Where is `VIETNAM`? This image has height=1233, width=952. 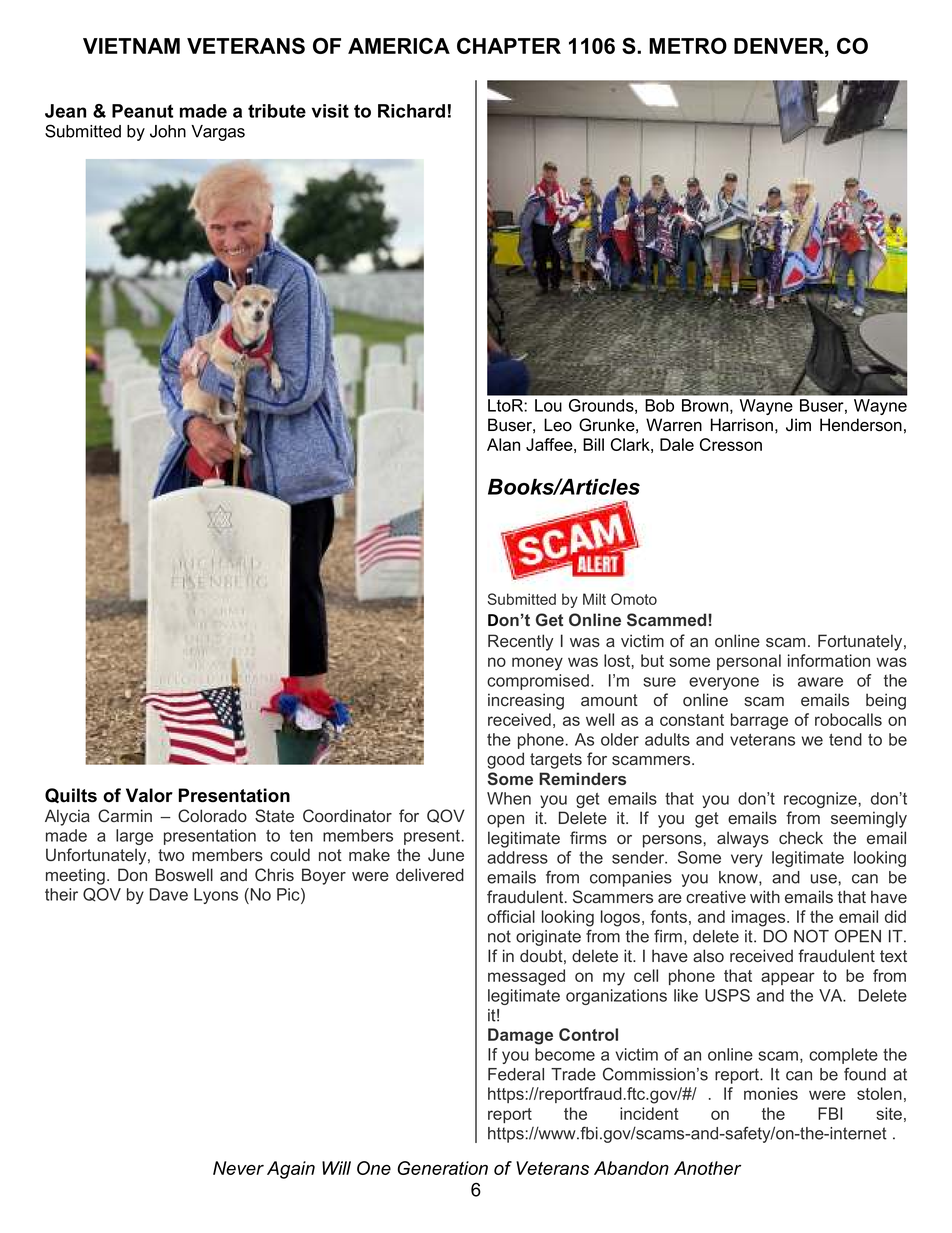 VIETNAM is located at coordinates (131, 46).
